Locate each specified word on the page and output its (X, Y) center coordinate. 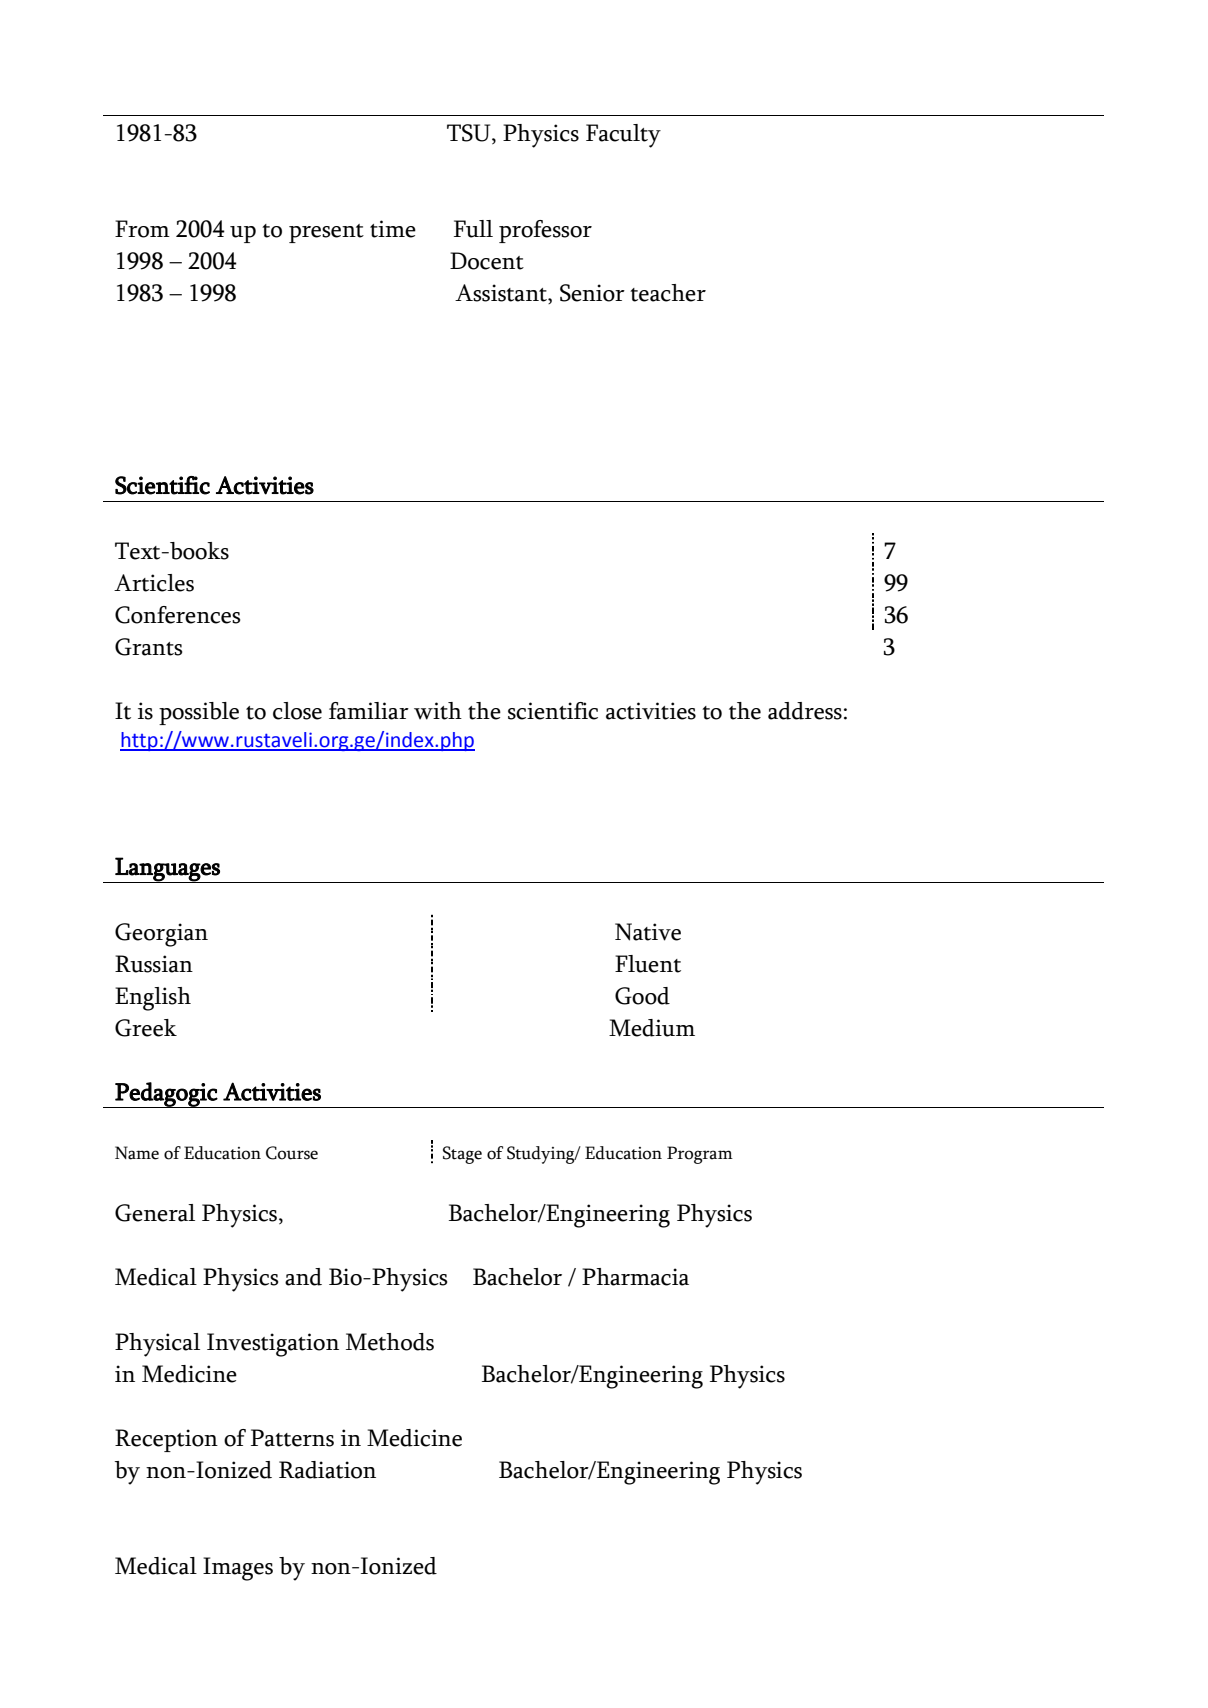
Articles (154, 583)
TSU (470, 134)
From (142, 229)
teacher (668, 293)
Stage (462, 1155)
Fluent (648, 964)
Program (700, 1155)
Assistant (502, 294)
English (153, 999)
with (438, 711)
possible (199, 713)
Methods (390, 1342)
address (805, 711)
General (155, 1213)
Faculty (623, 136)
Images (238, 1569)
